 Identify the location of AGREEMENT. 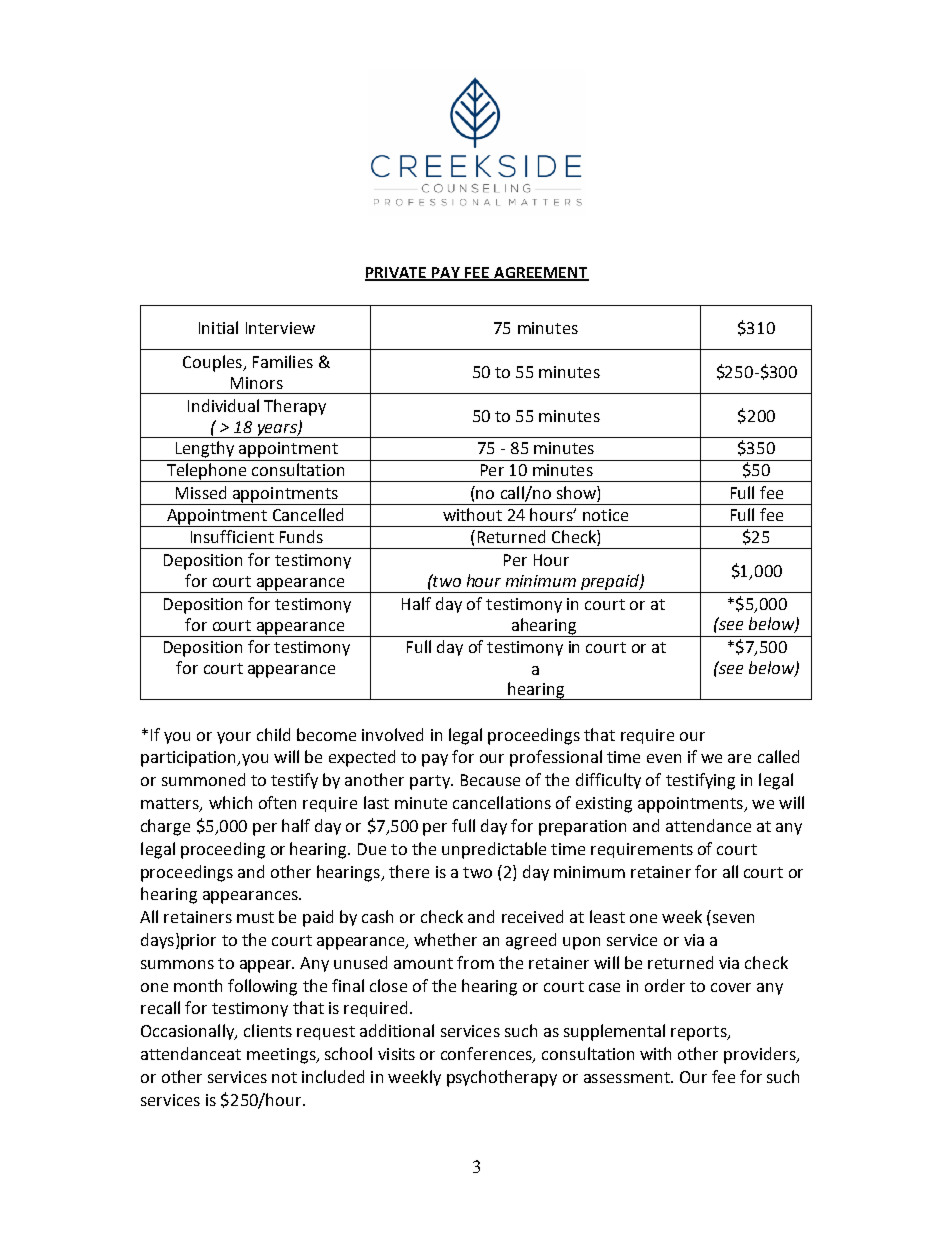
(541, 273).
